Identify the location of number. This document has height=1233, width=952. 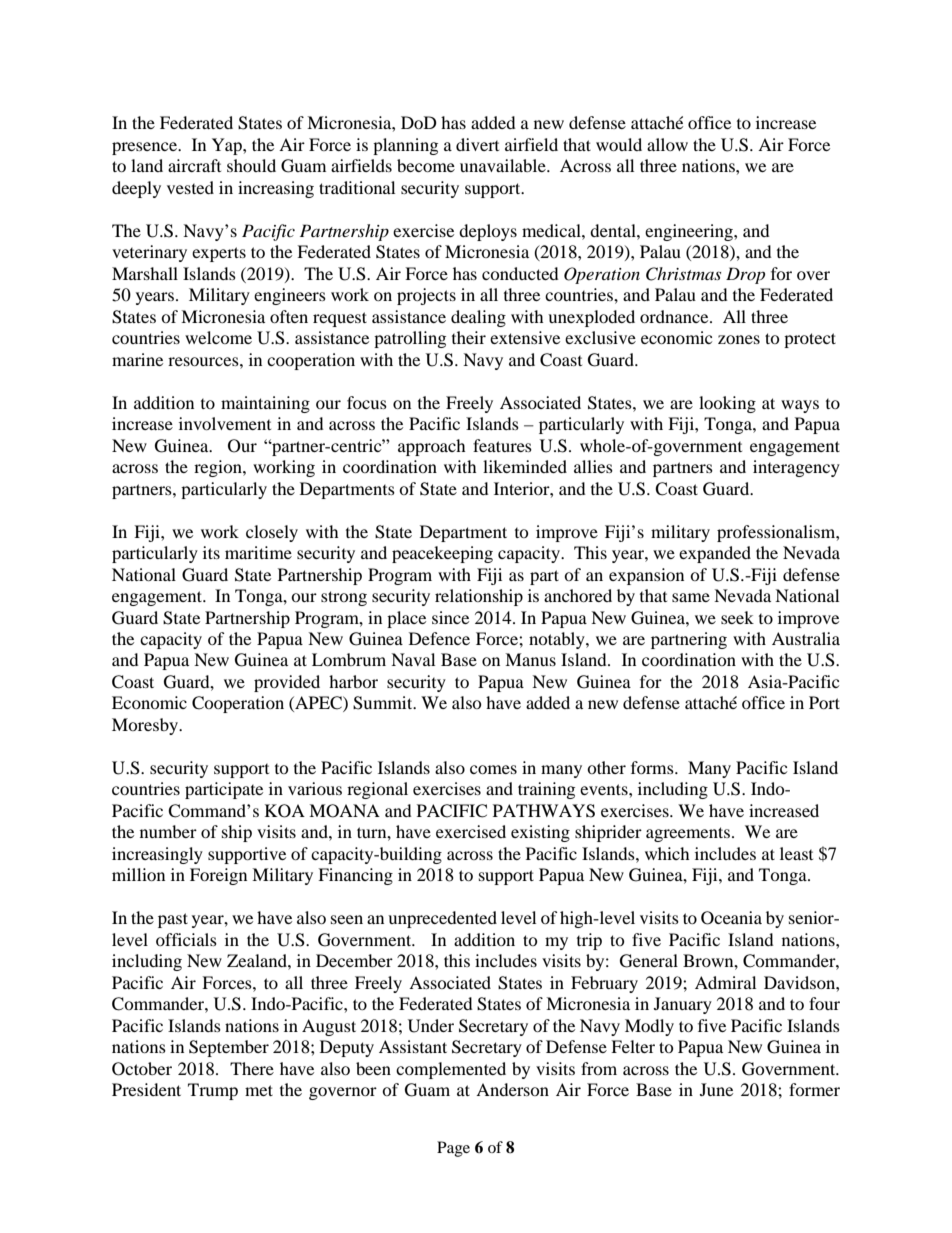
(168, 831).
